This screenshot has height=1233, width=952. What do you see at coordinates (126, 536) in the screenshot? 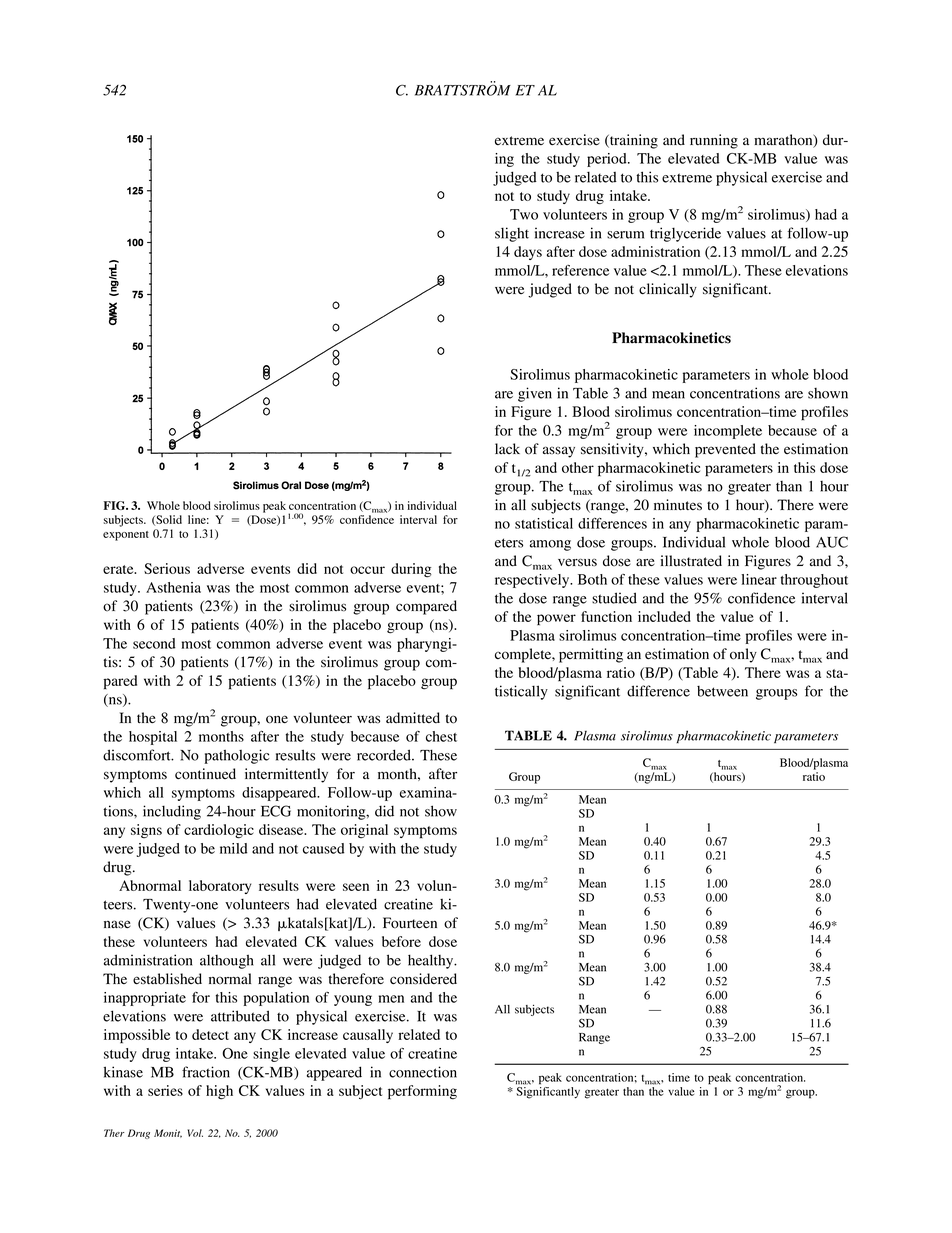
I see `exponent` at bounding box center [126, 536].
